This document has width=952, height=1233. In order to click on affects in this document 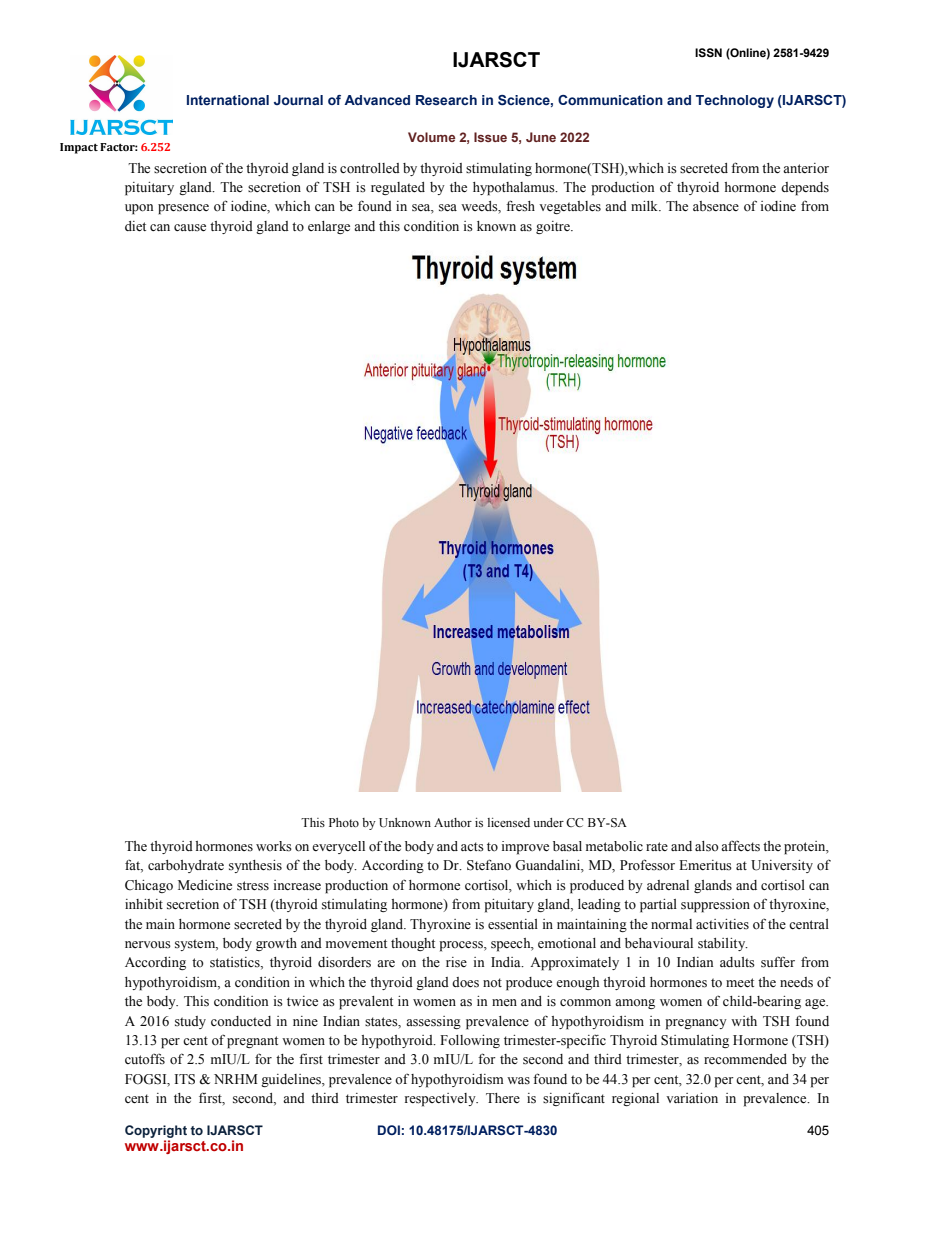, I will do `click(740, 846)`.
